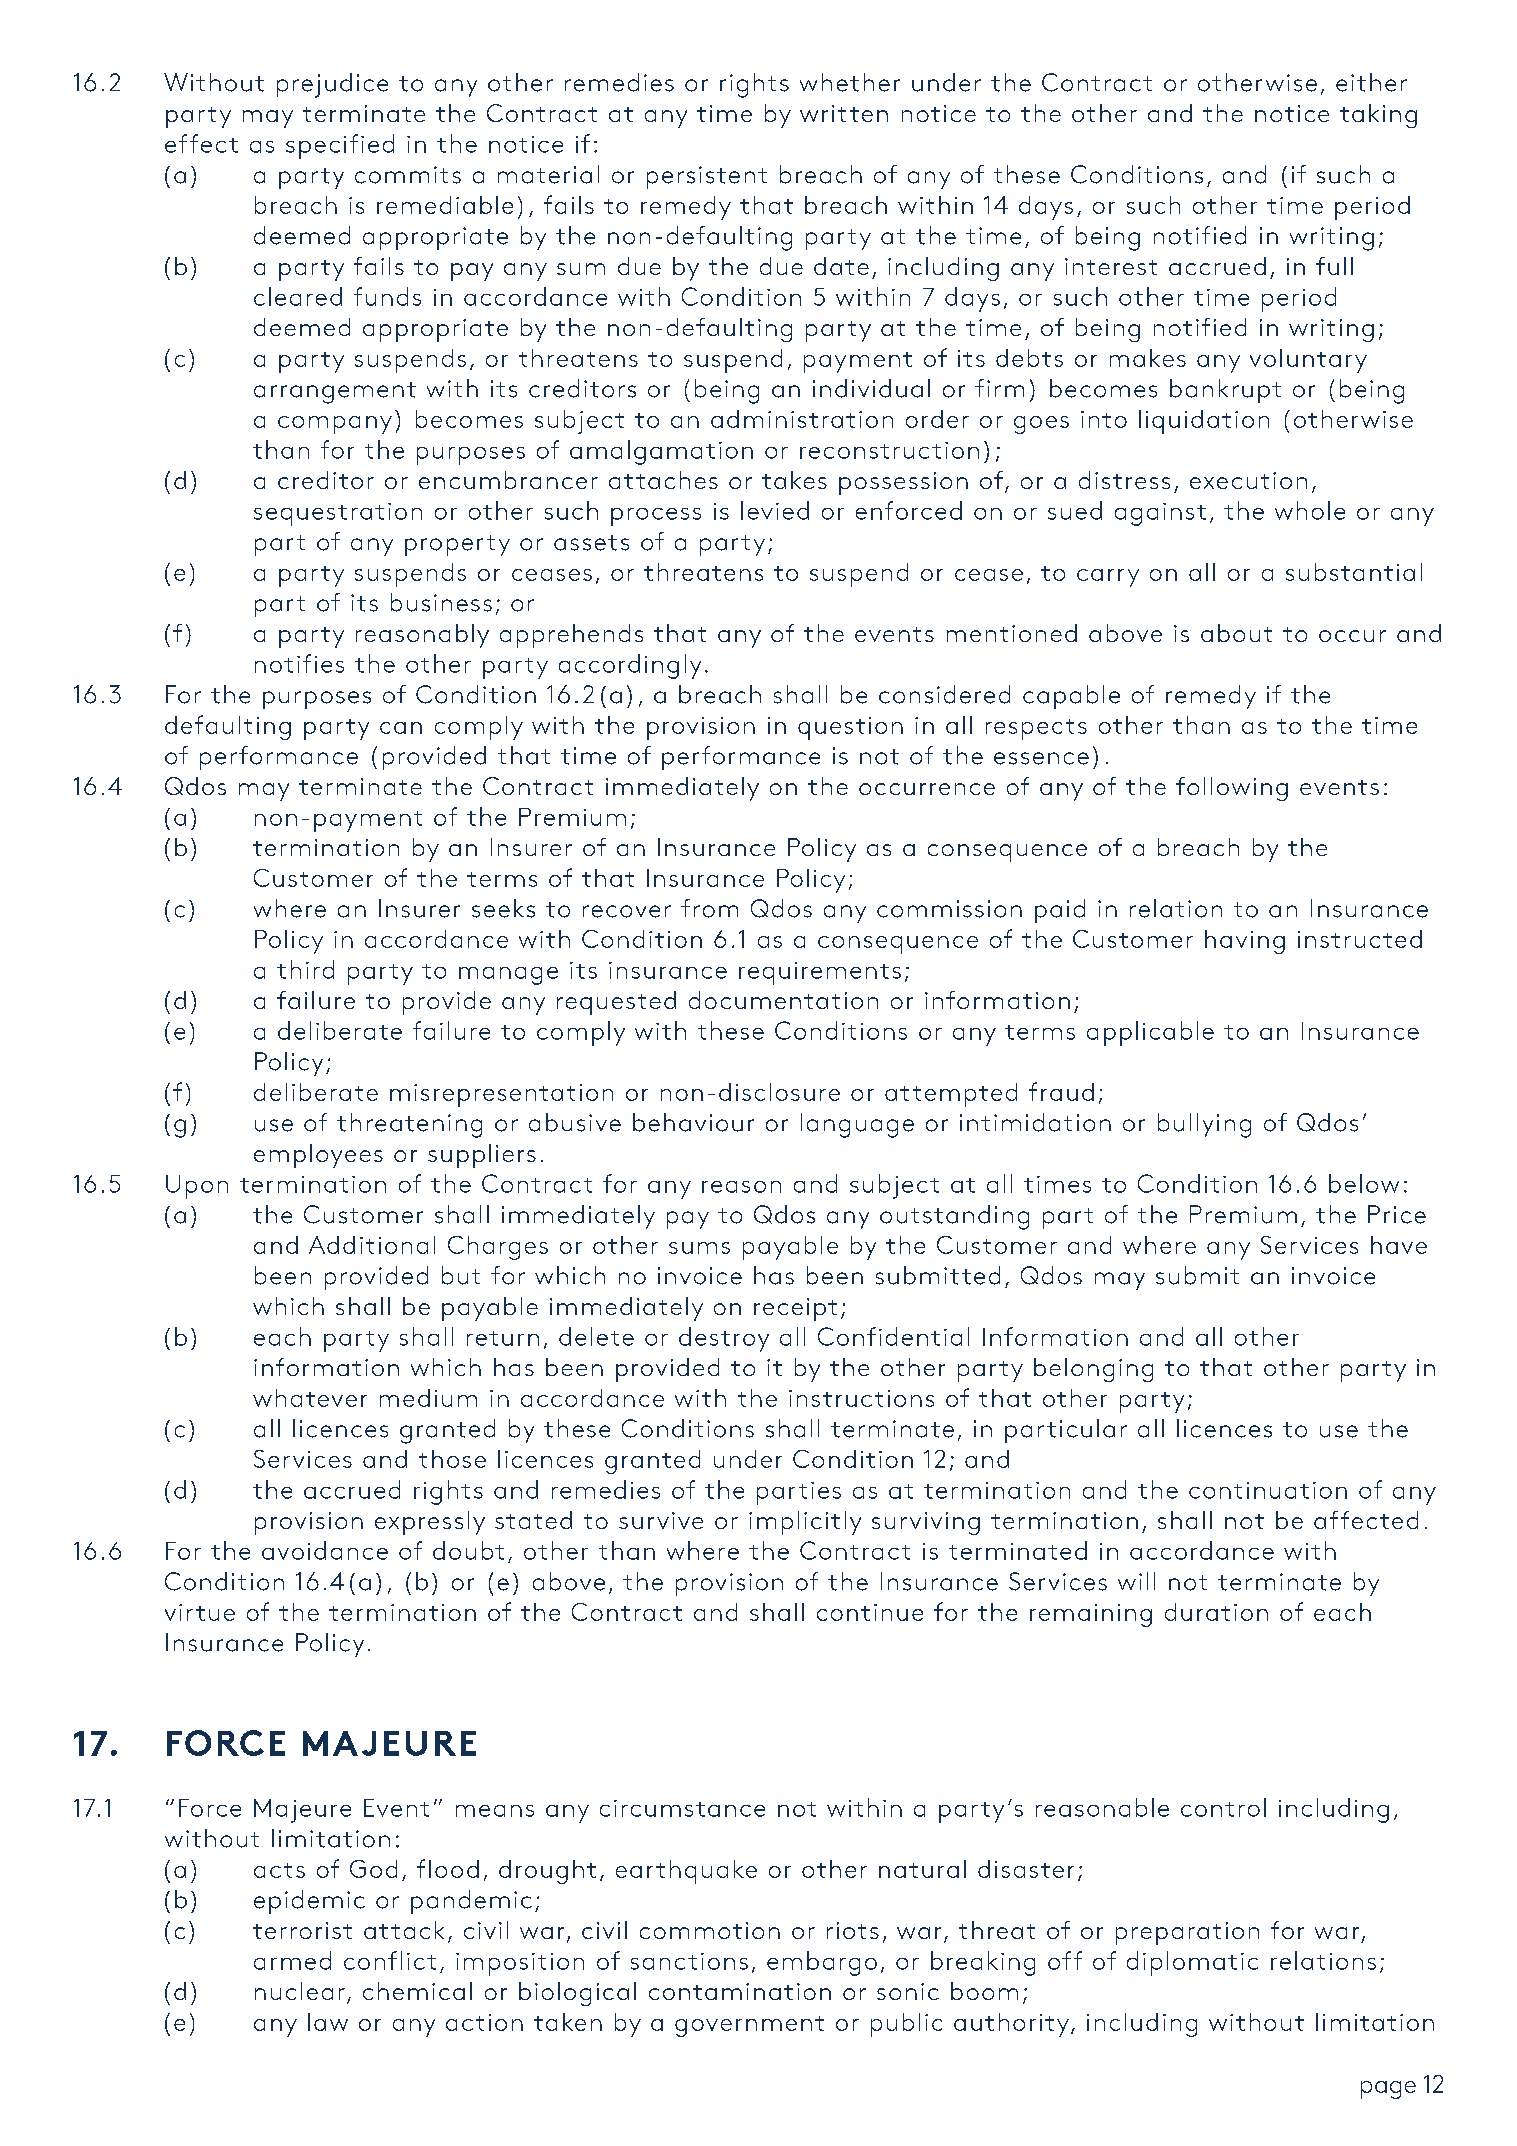 Image resolution: width=1517 pixels, height=2146 pixels. Describe the element at coordinates (340, 146) in the screenshot. I see `specified` at that location.
